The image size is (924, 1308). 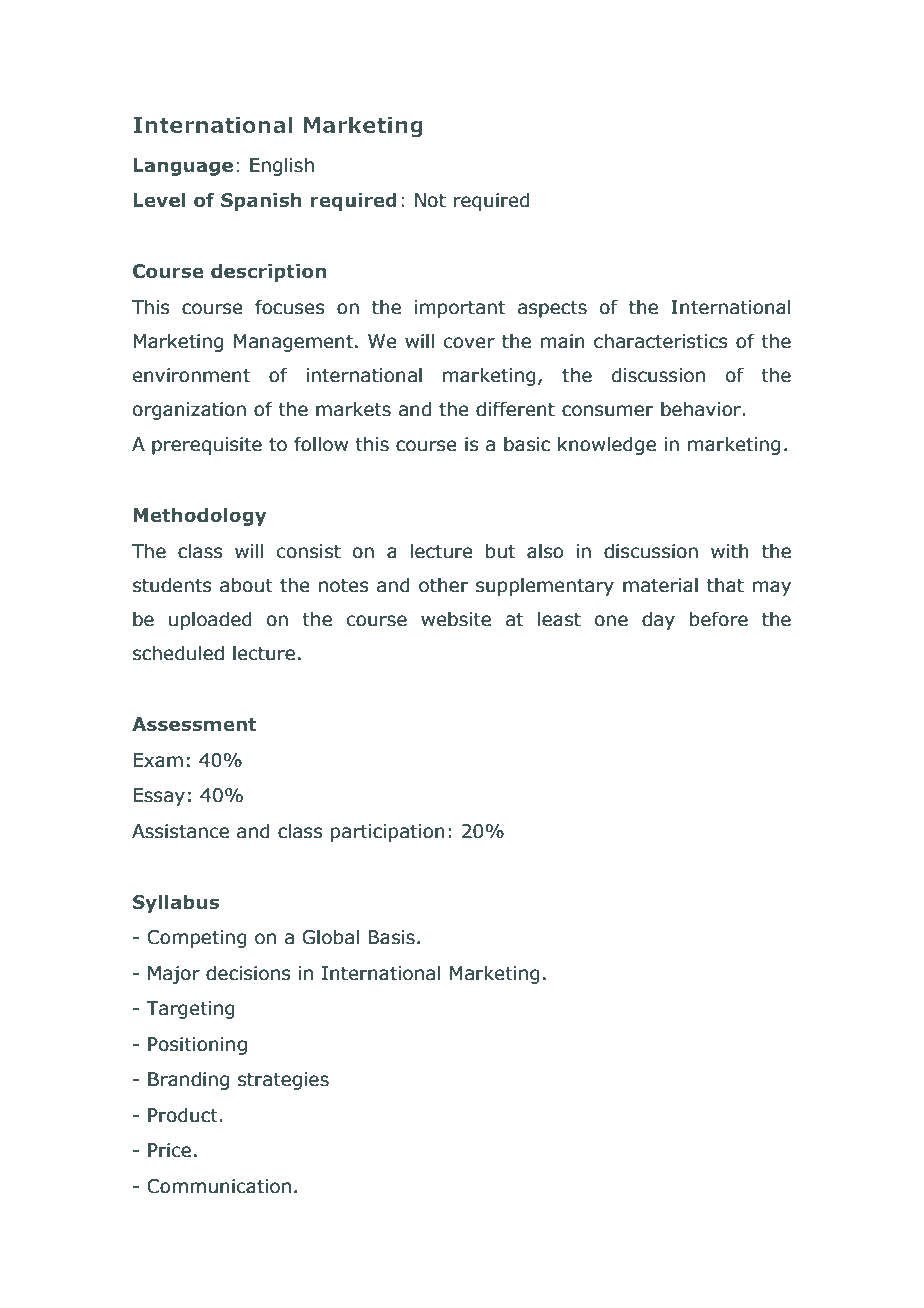 What do you see at coordinates (661, 341) in the image?
I see `characteristics` at bounding box center [661, 341].
